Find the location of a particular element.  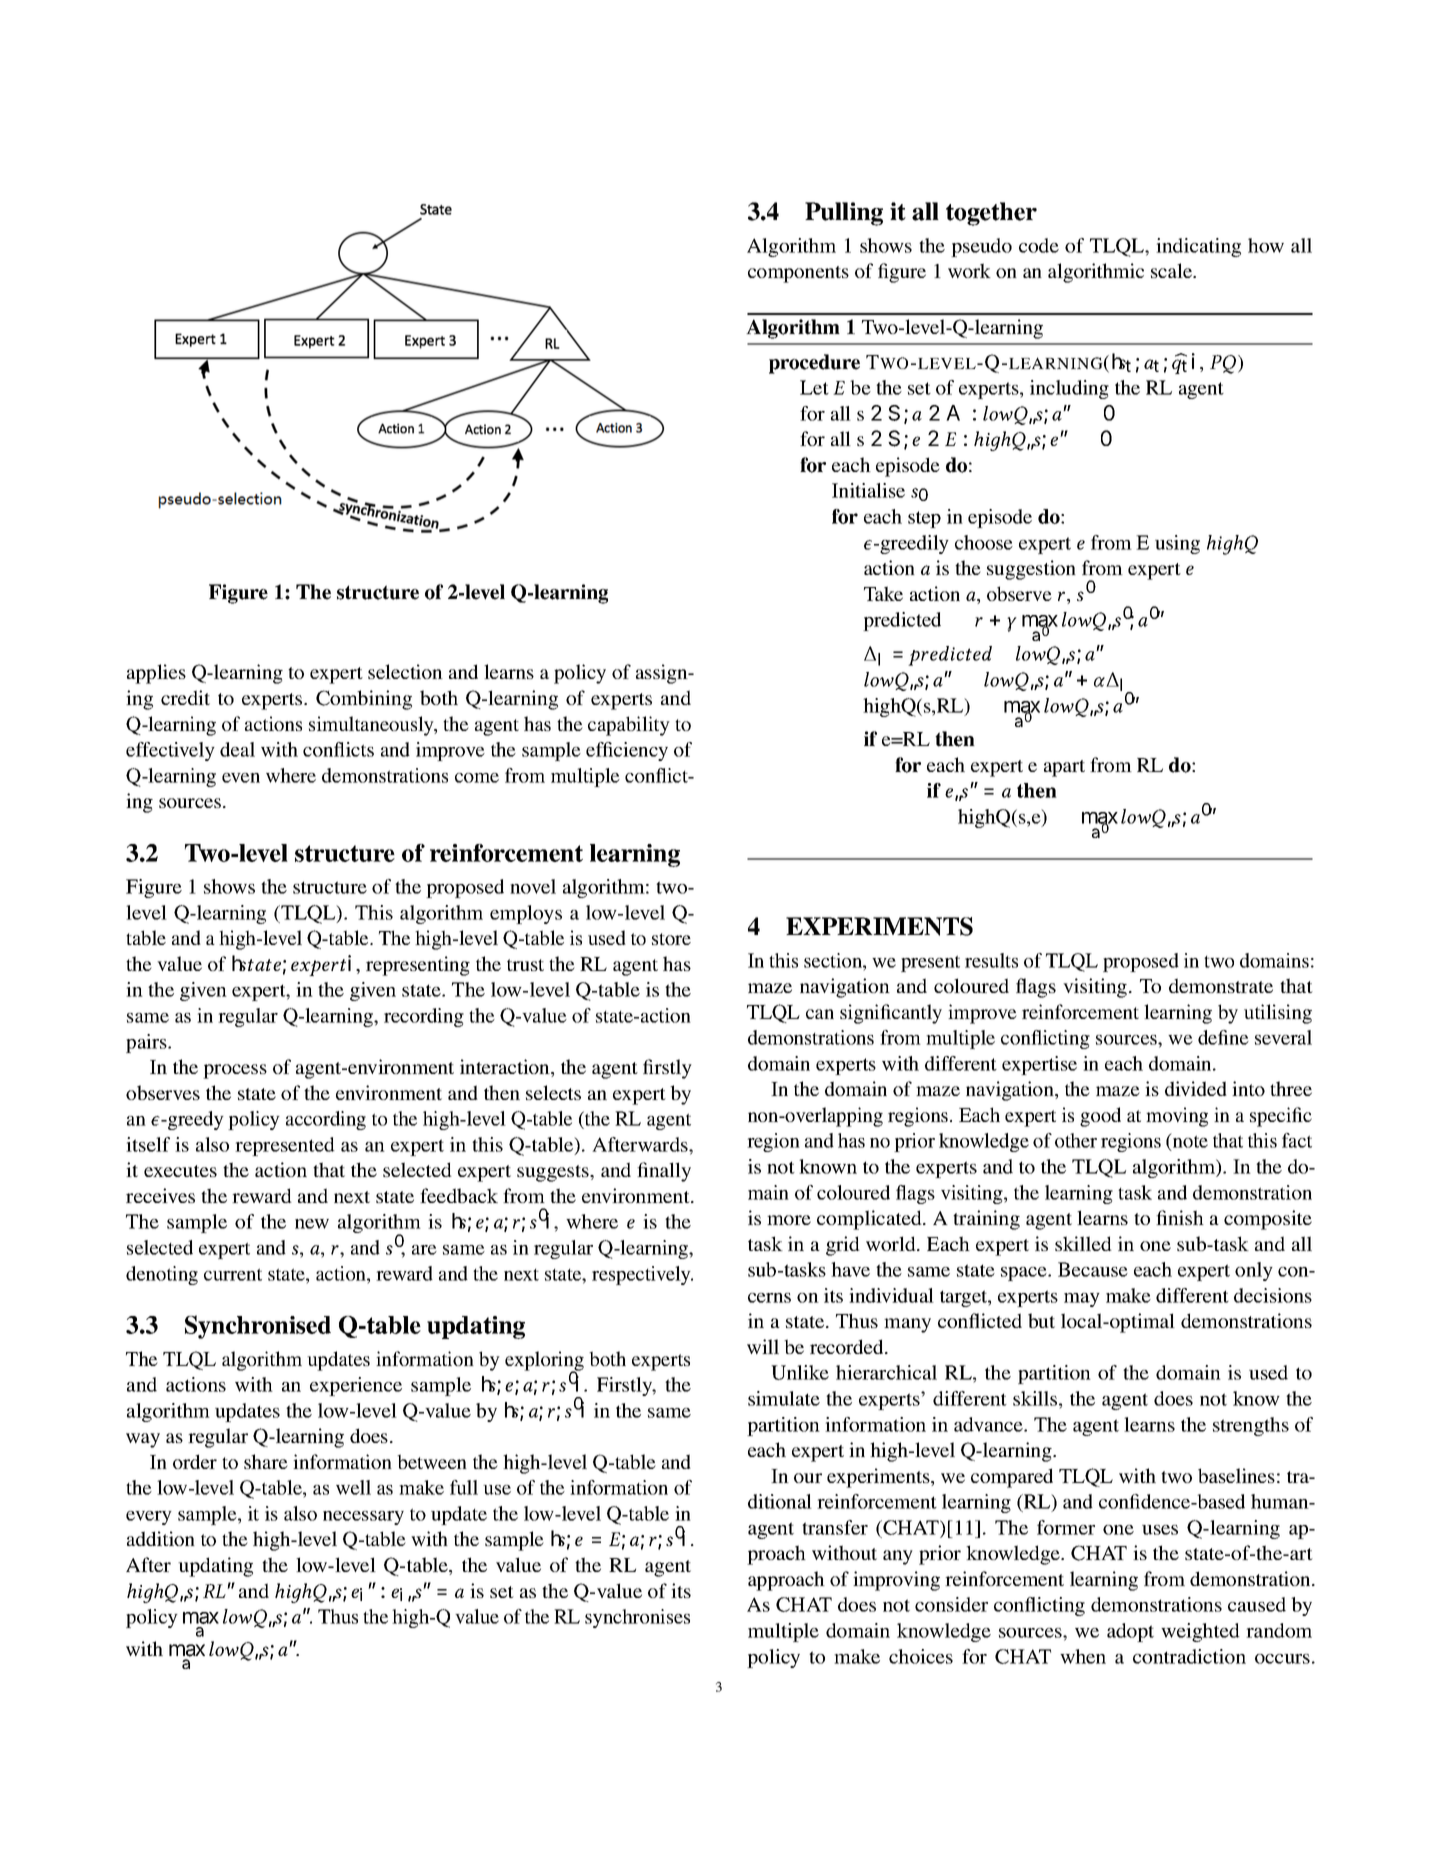

note is located at coordinates (1189, 1142).
